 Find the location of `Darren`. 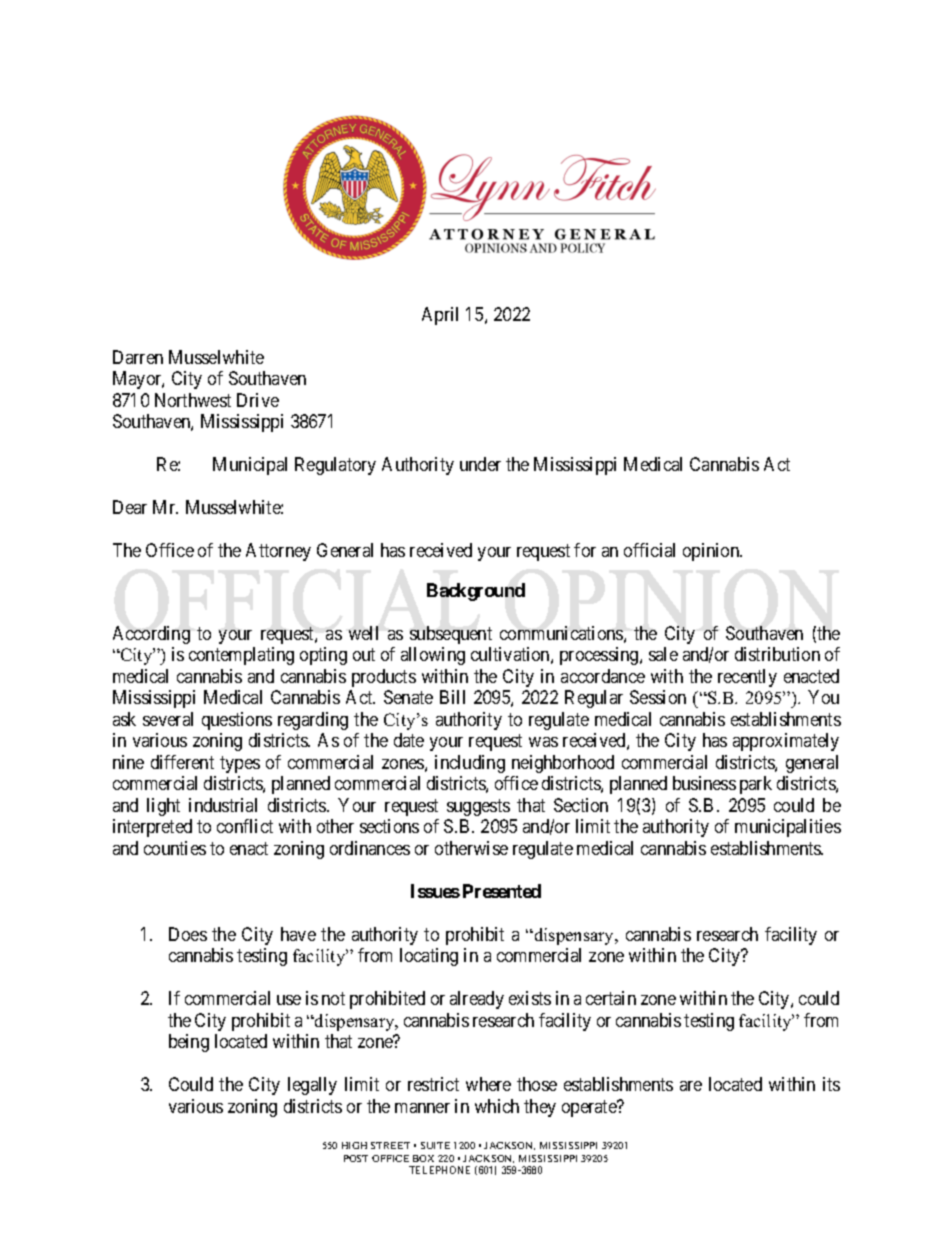

Darren is located at coordinates (138, 357).
